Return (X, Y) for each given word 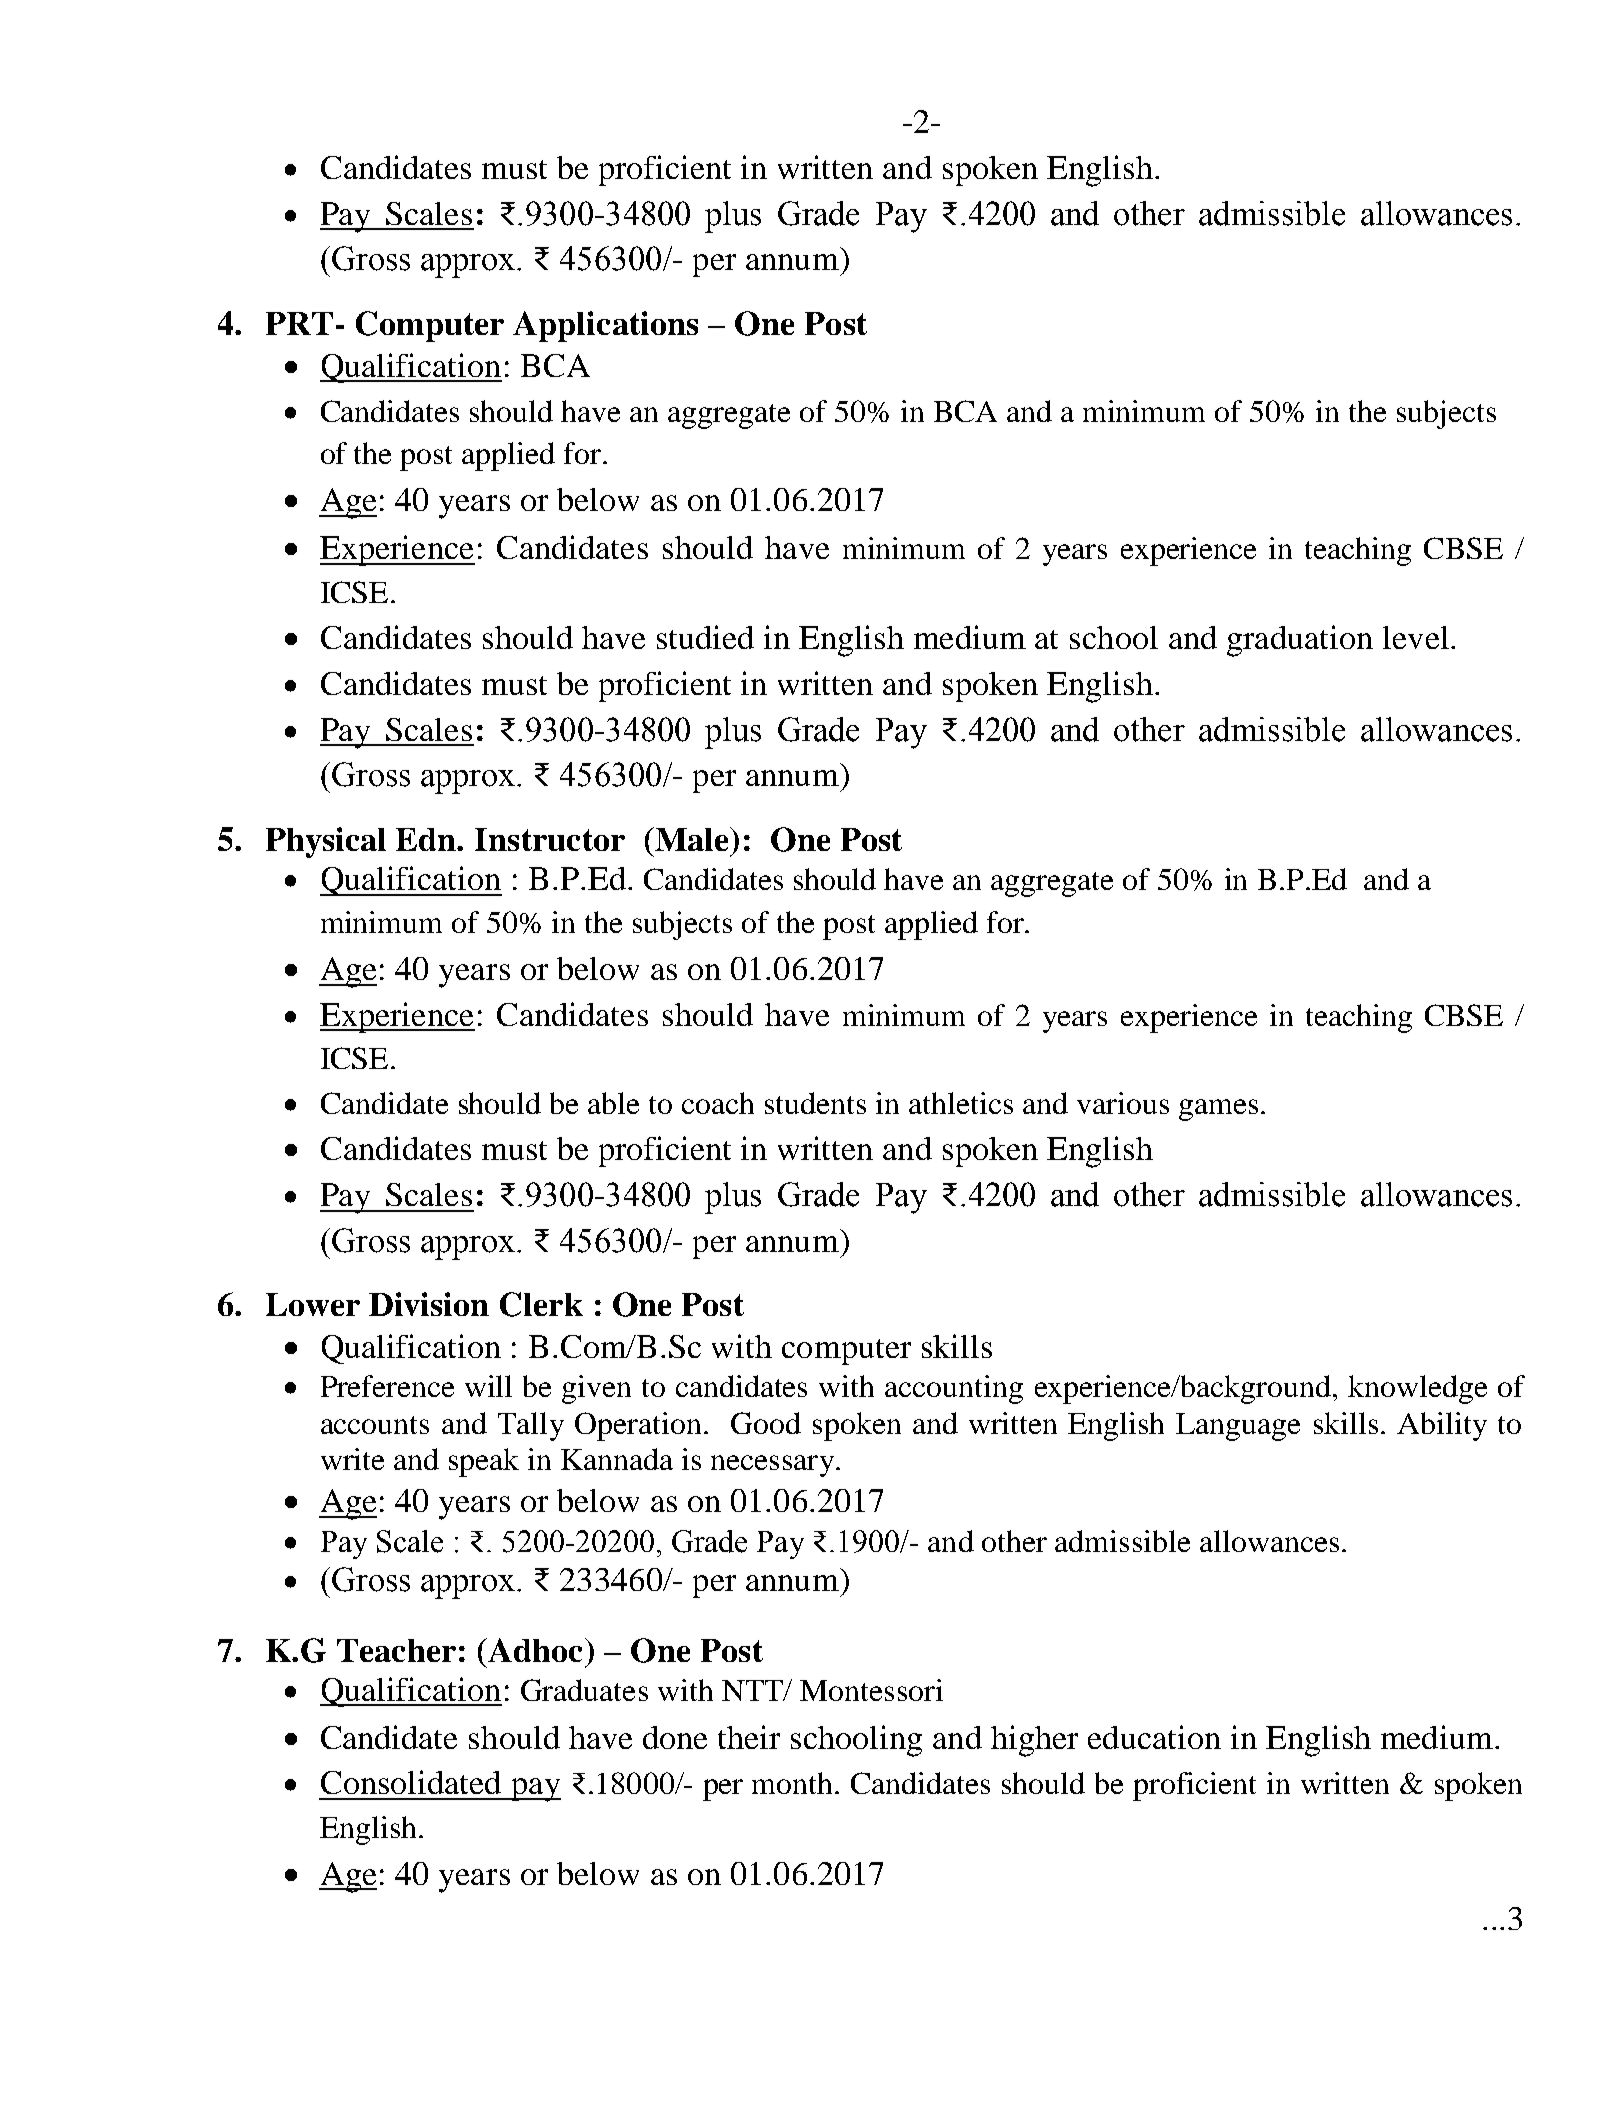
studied (705, 637)
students (815, 1103)
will (488, 1386)
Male (692, 839)
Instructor (550, 839)
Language (1238, 1427)
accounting (954, 1389)
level (1416, 637)
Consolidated (411, 1782)
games (1218, 1110)
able (613, 1103)
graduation (1300, 641)
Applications (605, 326)
